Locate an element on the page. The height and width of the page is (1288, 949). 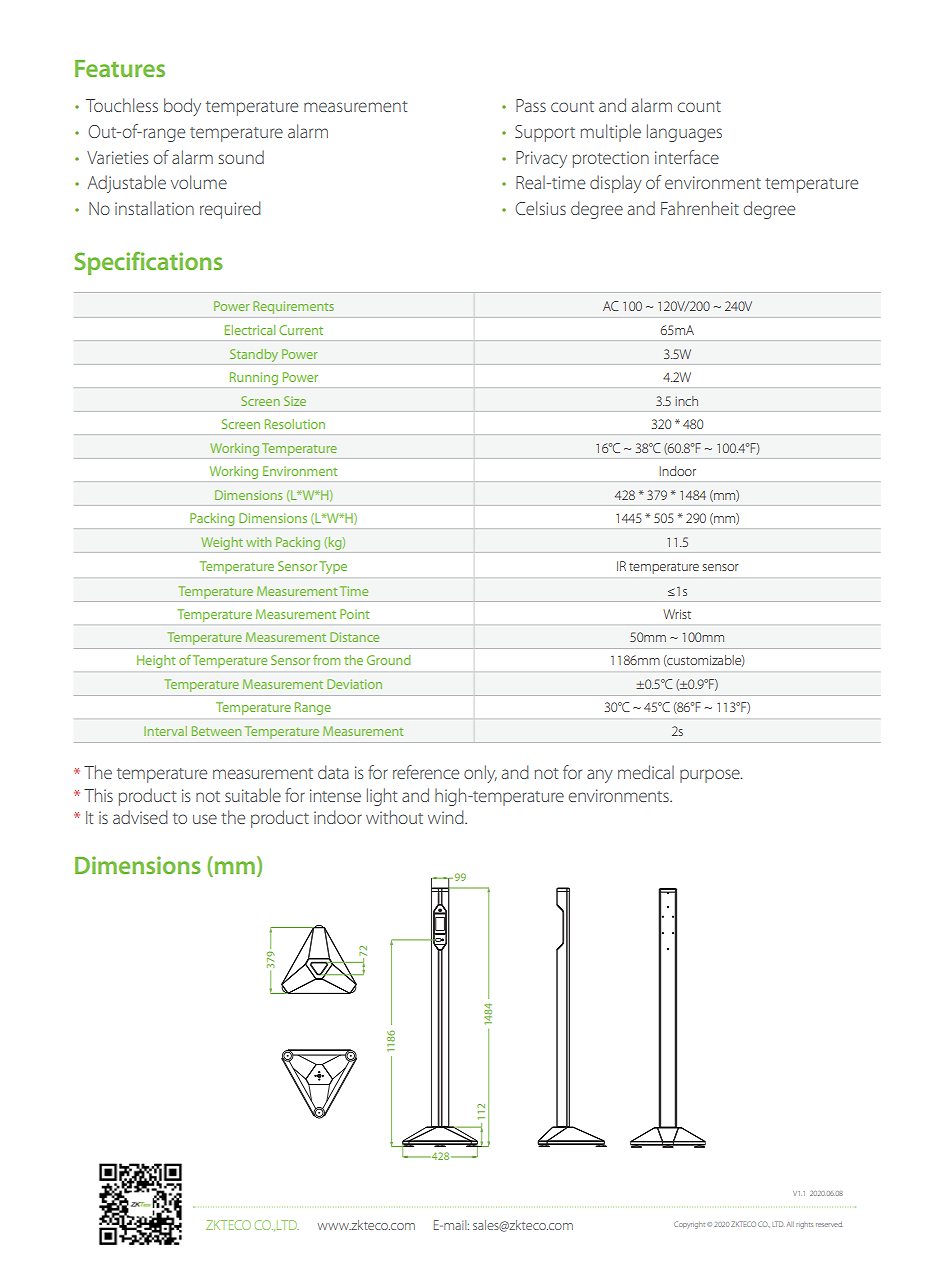
languages is located at coordinates (684, 133).
